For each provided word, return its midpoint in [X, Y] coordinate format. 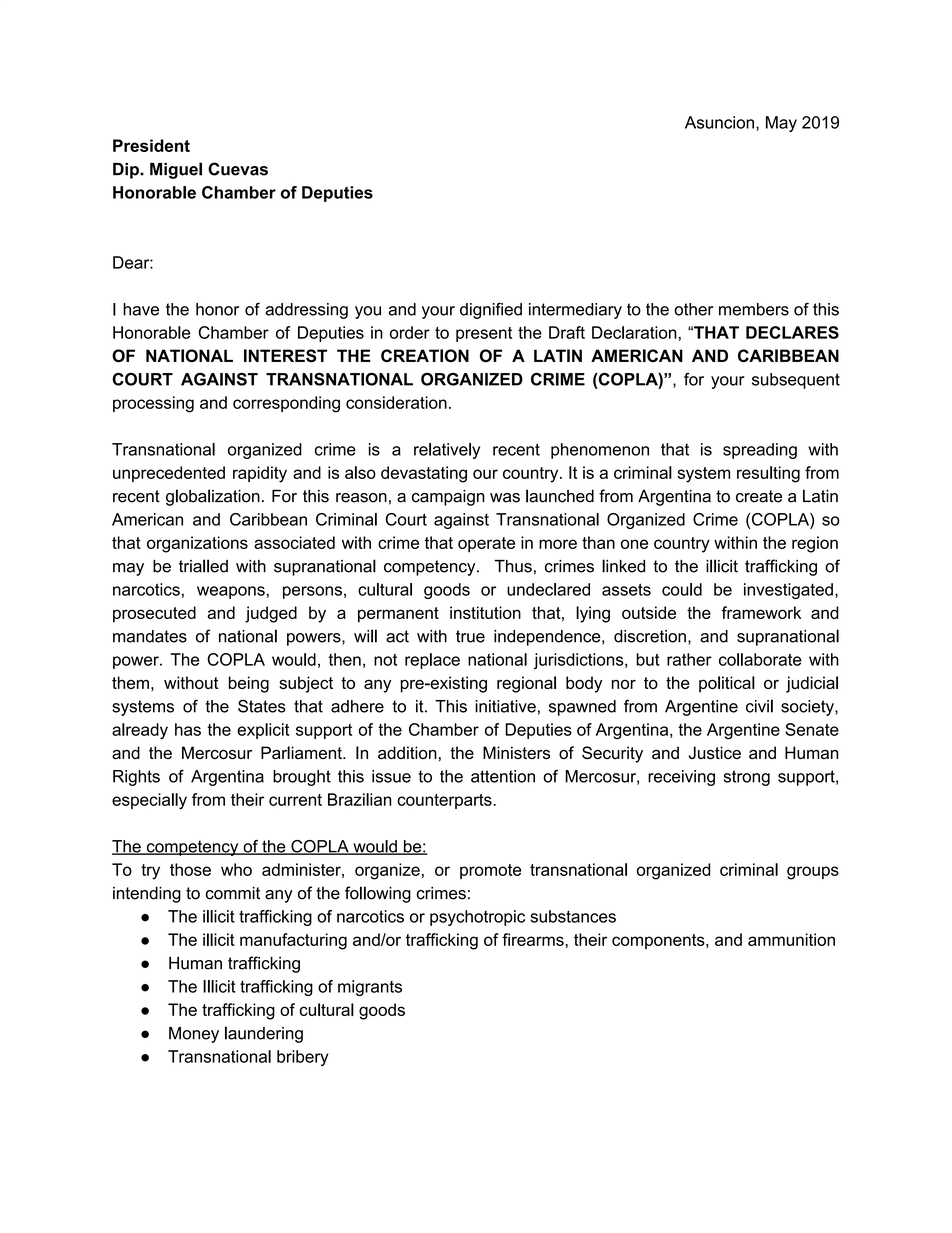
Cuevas [238, 169]
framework [761, 612]
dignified [491, 310]
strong [747, 778]
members [754, 309]
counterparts [445, 801]
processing [153, 404]
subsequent [796, 381]
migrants [370, 988]
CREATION [425, 355]
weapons [231, 592]
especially [149, 801]
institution [485, 612]
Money [194, 1035]
